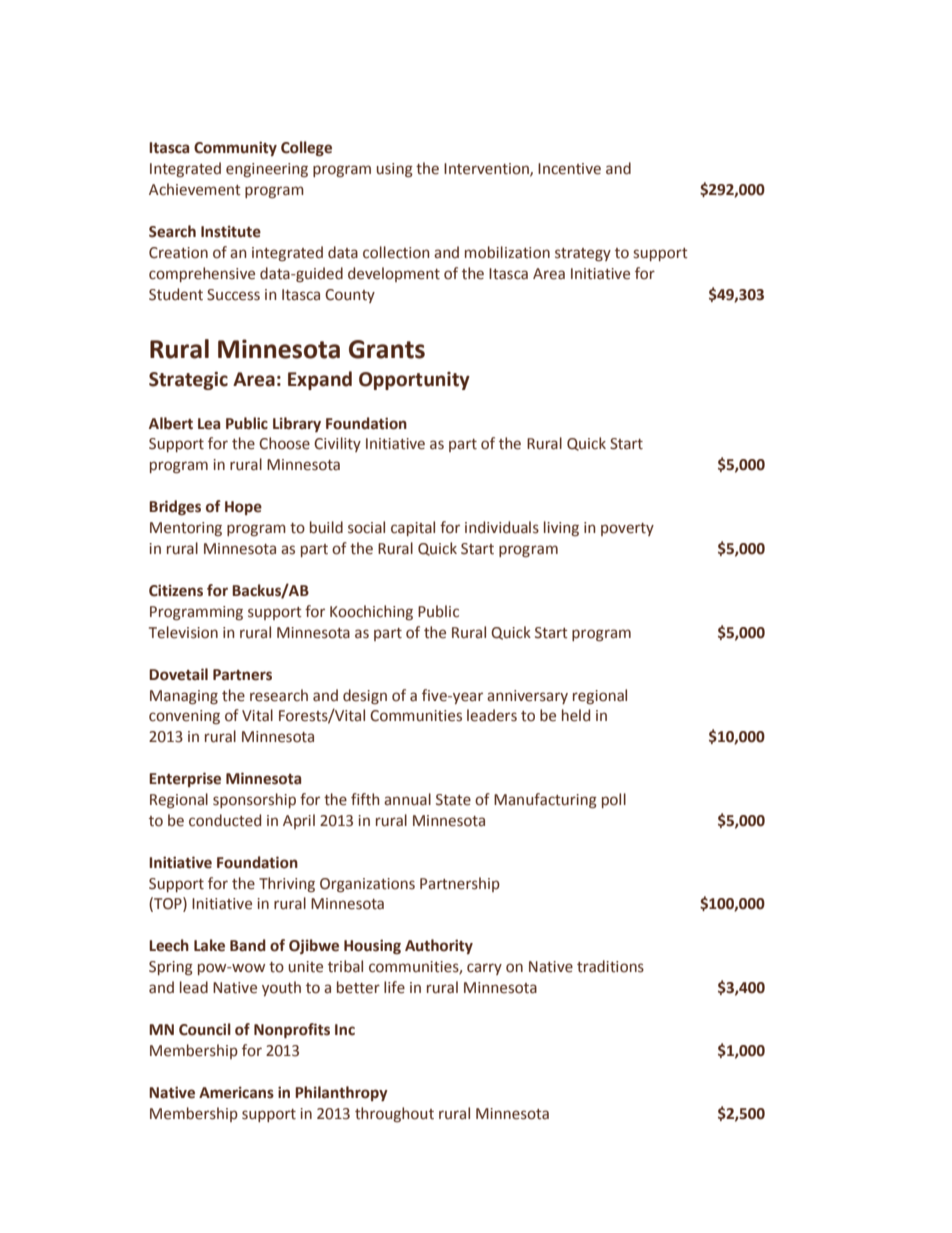 The image size is (952, 1233). I want to click on Community, so click(235, 148).
